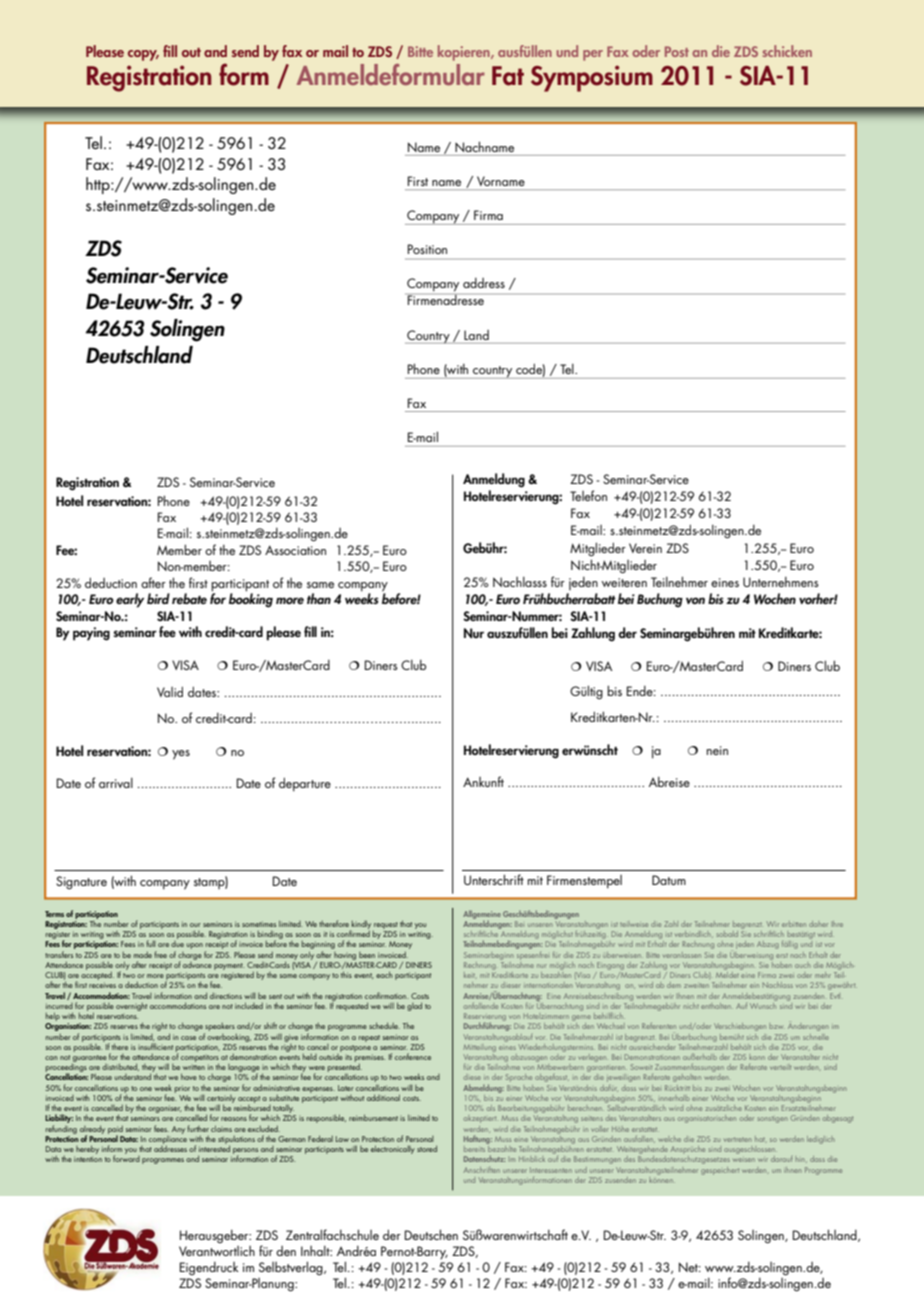 The height and width of the screenshot is (1308, 924). What do you see at coordinates (431, 1234) in the screenshot?
I see `Deutschen` at bounding box center [431, 1234].
